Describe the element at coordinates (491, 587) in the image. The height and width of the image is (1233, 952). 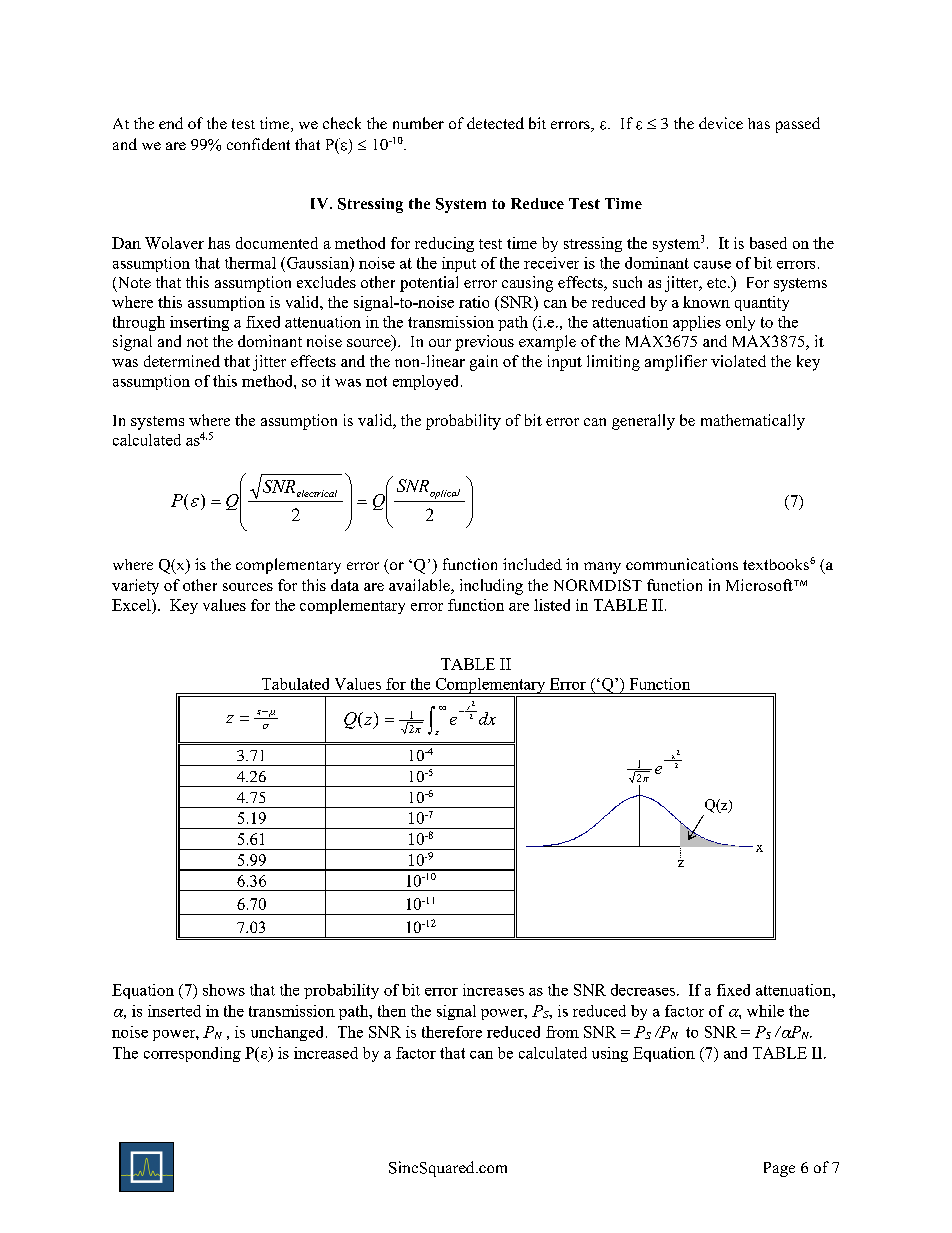
I see `including` at that location.
